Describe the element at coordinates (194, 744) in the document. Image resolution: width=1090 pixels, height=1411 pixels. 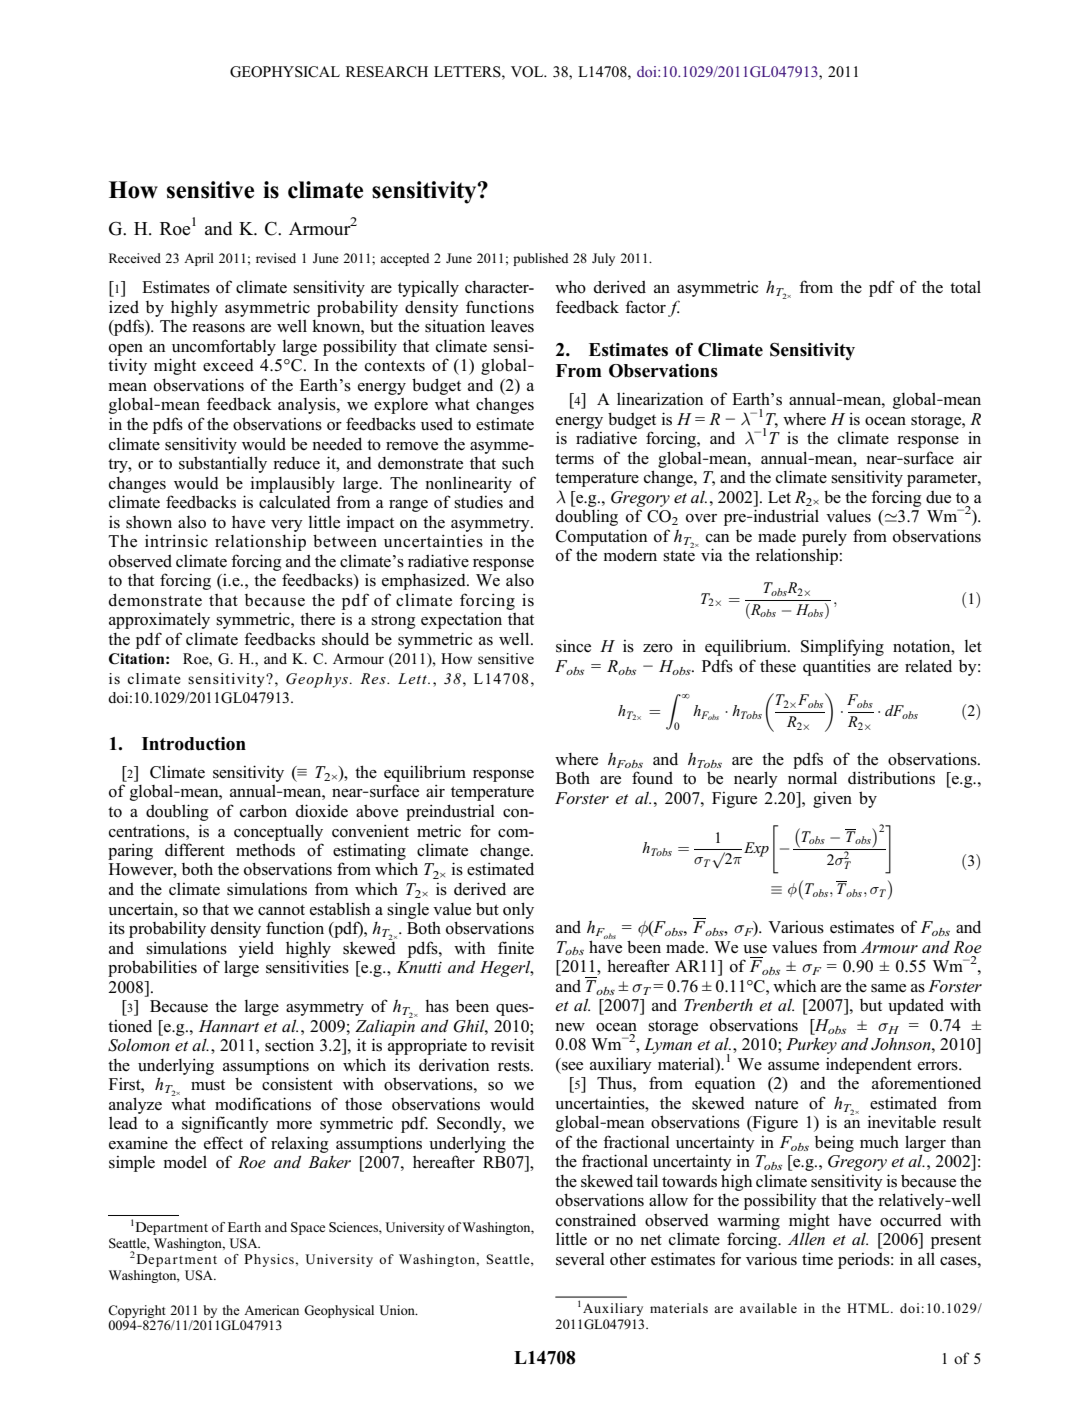
I see `Introduction` at that location.
